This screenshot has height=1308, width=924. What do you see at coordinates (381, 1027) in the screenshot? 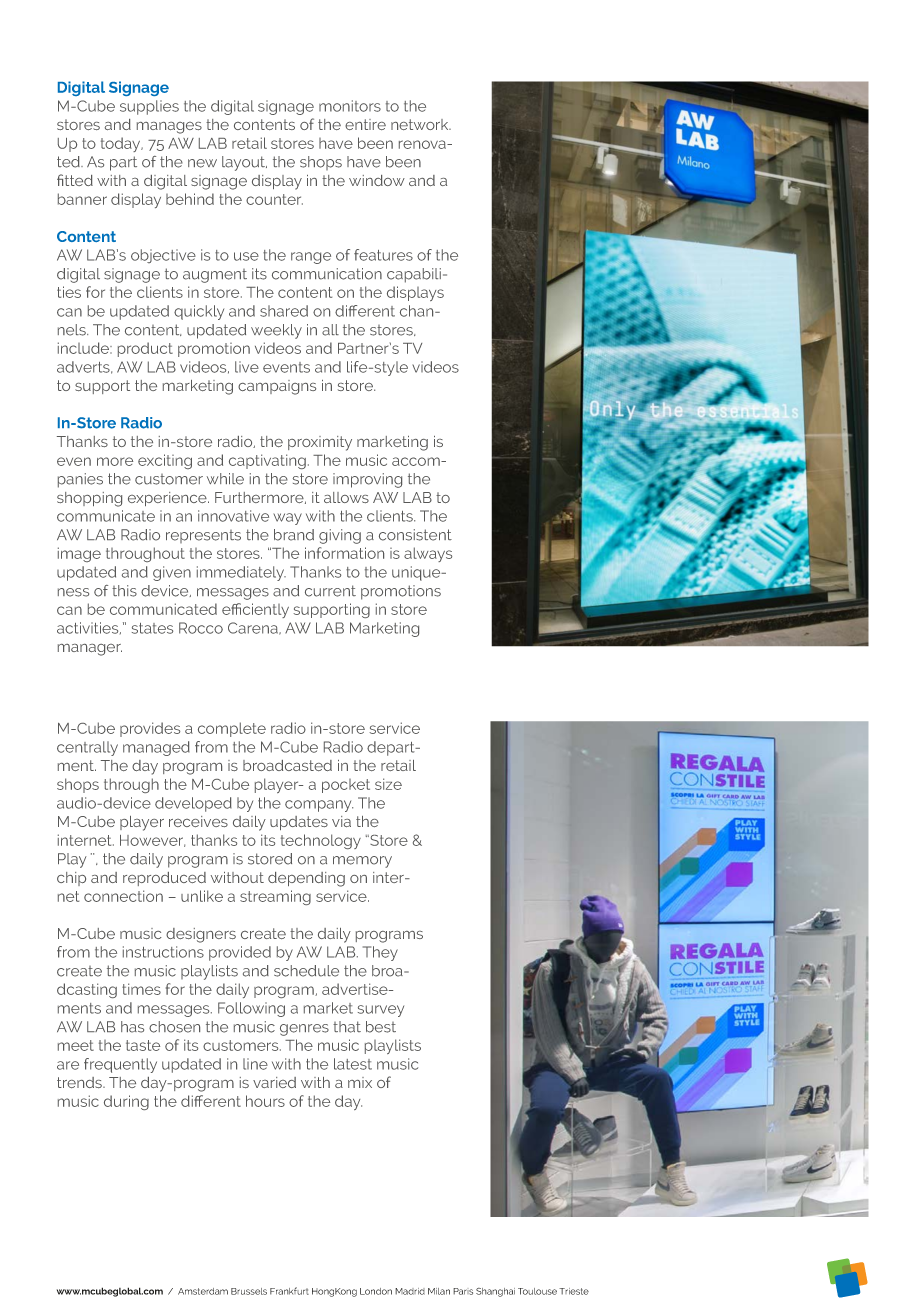
I see `best` at bounding box center [381, 1027].
